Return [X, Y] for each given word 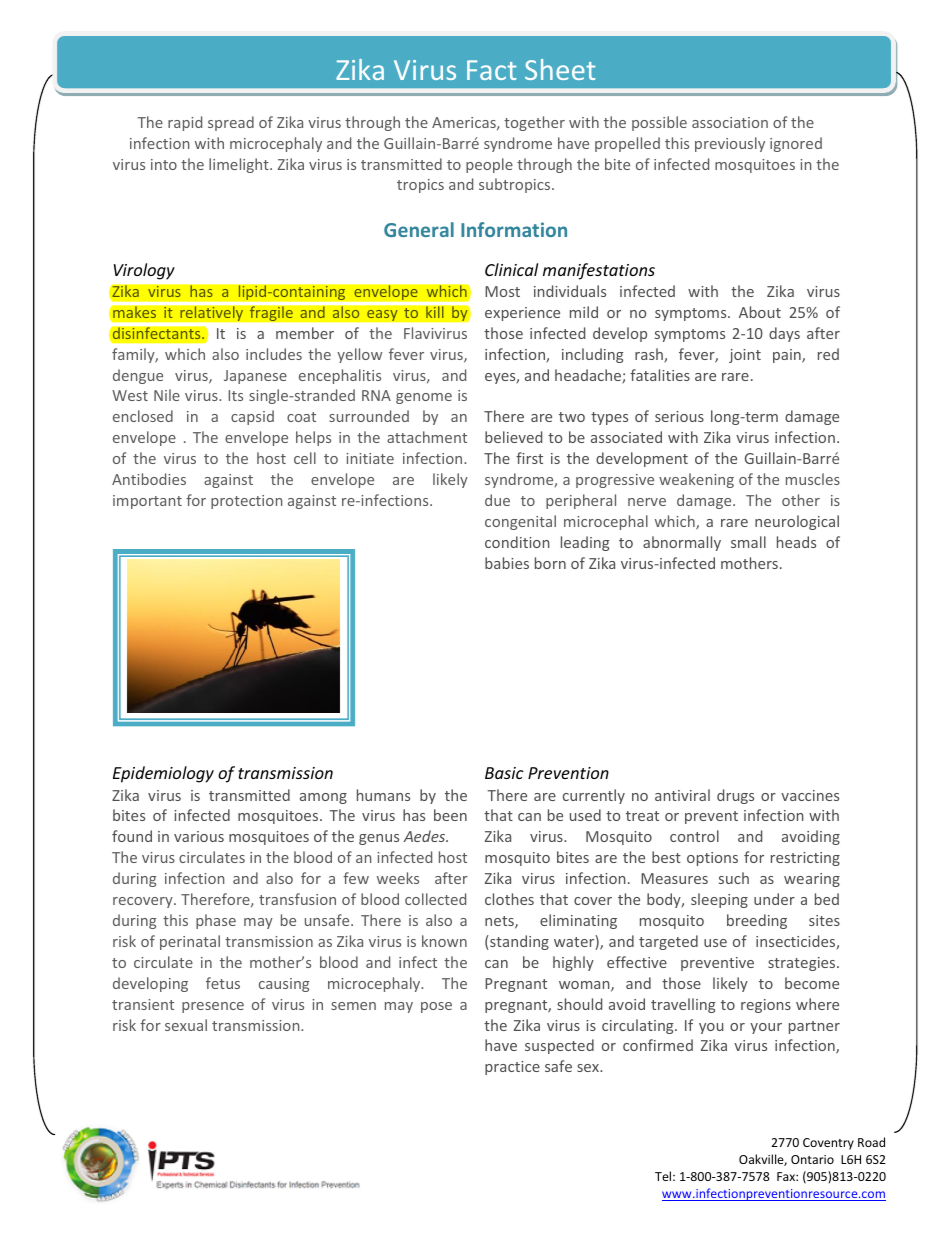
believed [513, 437]
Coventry [828, 1144]
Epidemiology [163, 774]
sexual [186, 1025]
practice [512, 1068]
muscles [813, 479]
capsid [252, 417]
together [534, 123]
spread [231, 123]
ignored [796, 144]
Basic [504, 773]
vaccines [810, 795]
